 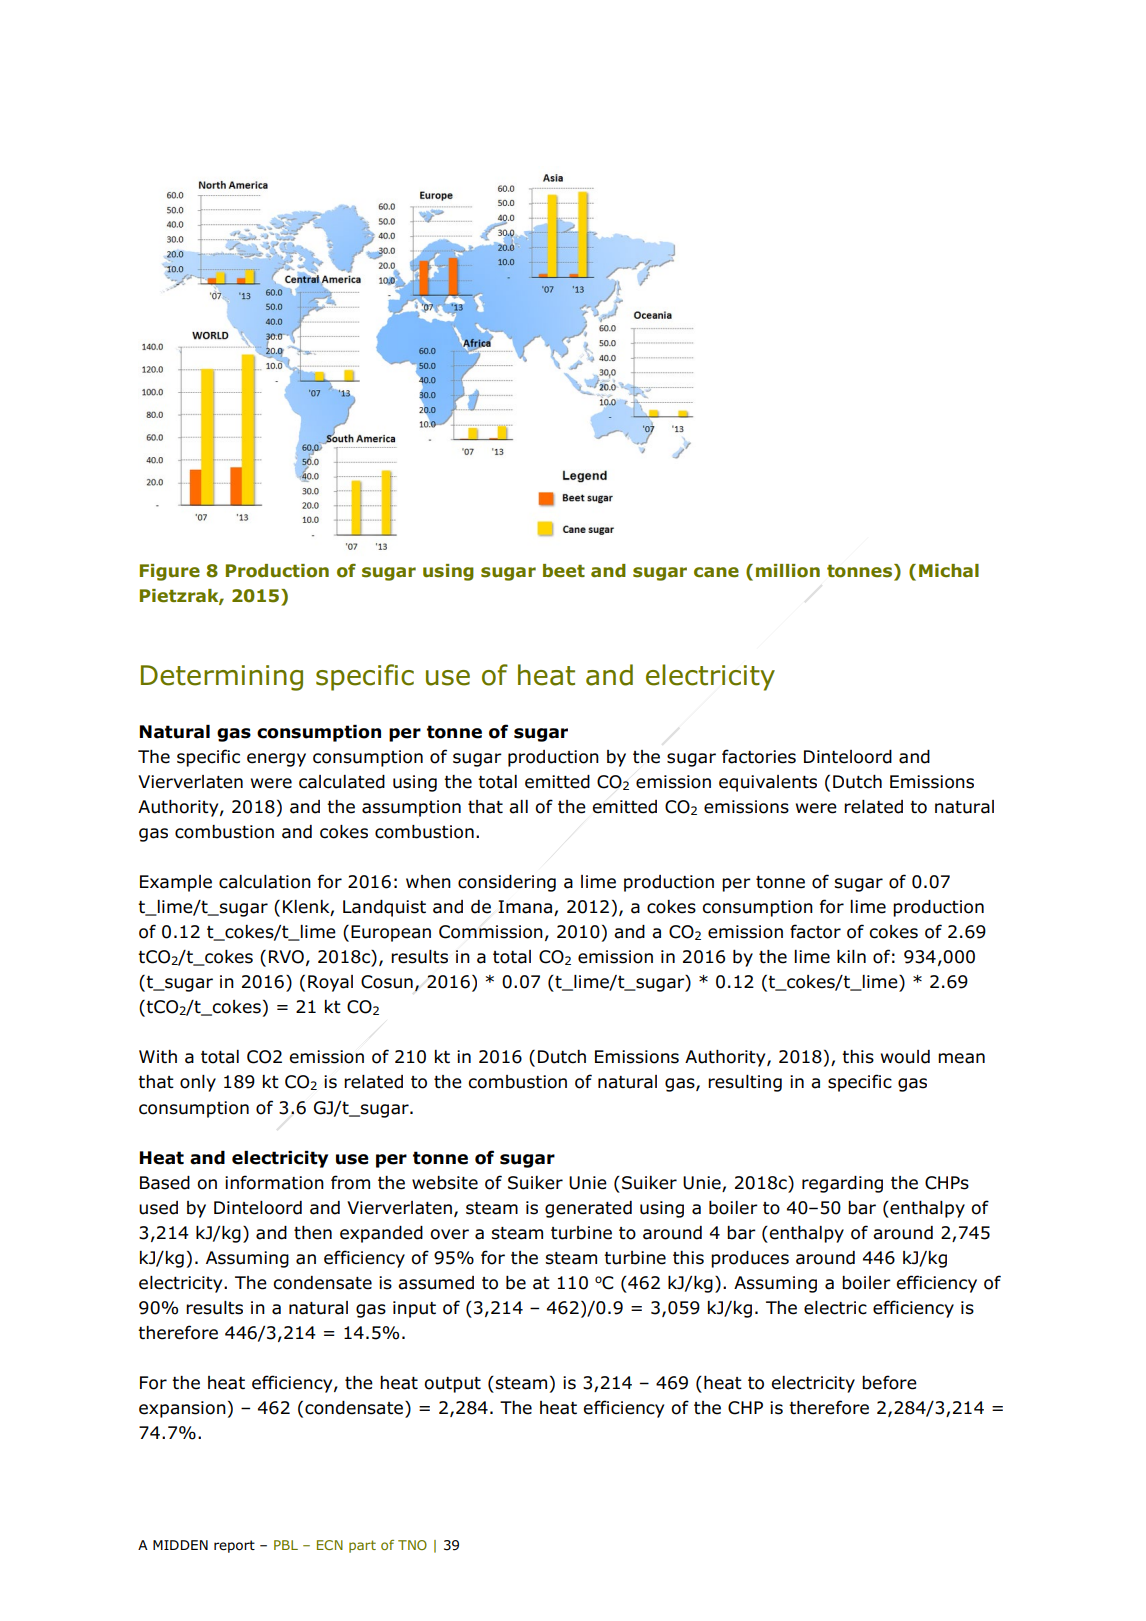 What do you see at coordinates (518, 807) in the document?
I see `all` at bounding box center [518, 807].
